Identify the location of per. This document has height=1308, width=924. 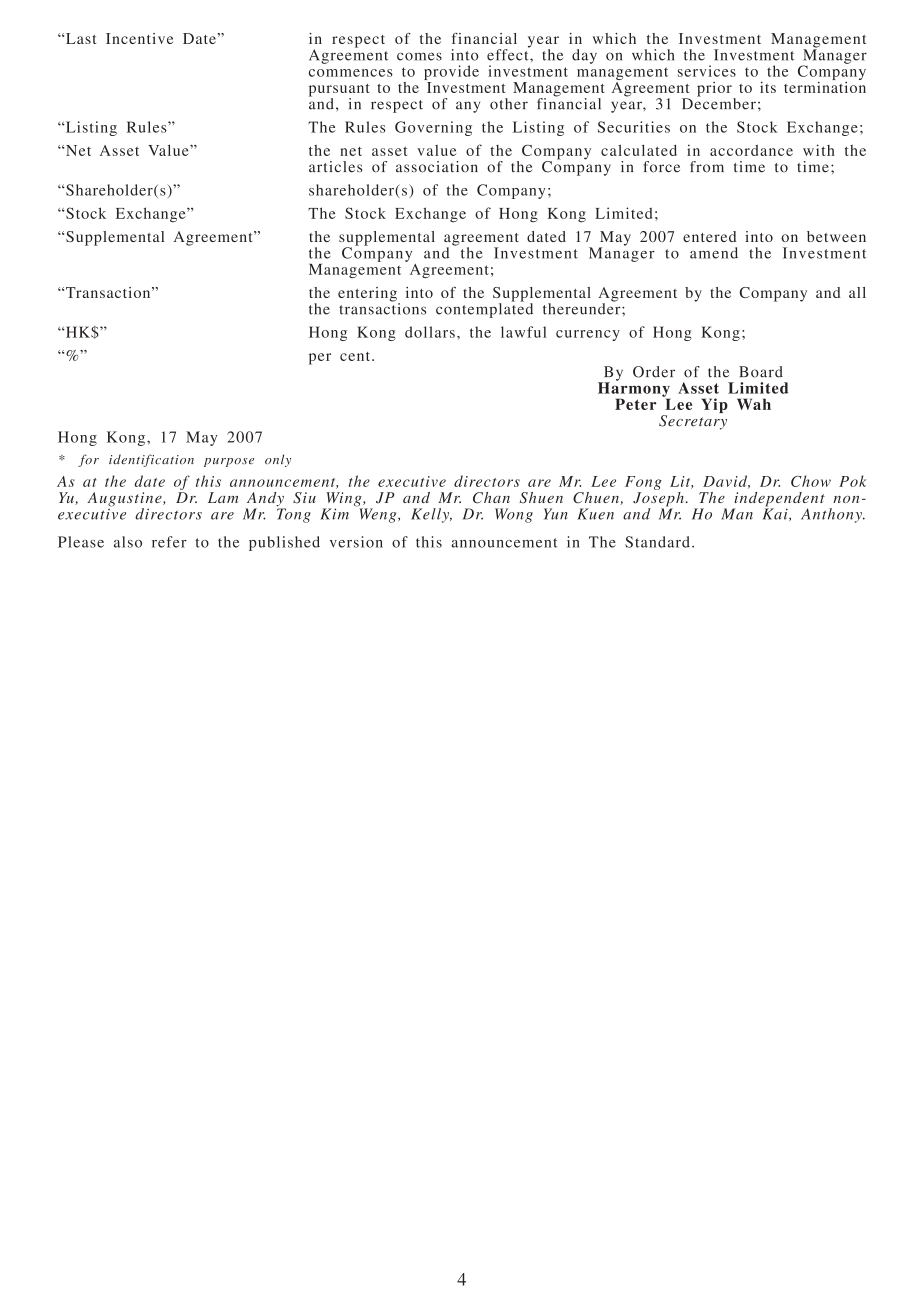
(320, 359).
